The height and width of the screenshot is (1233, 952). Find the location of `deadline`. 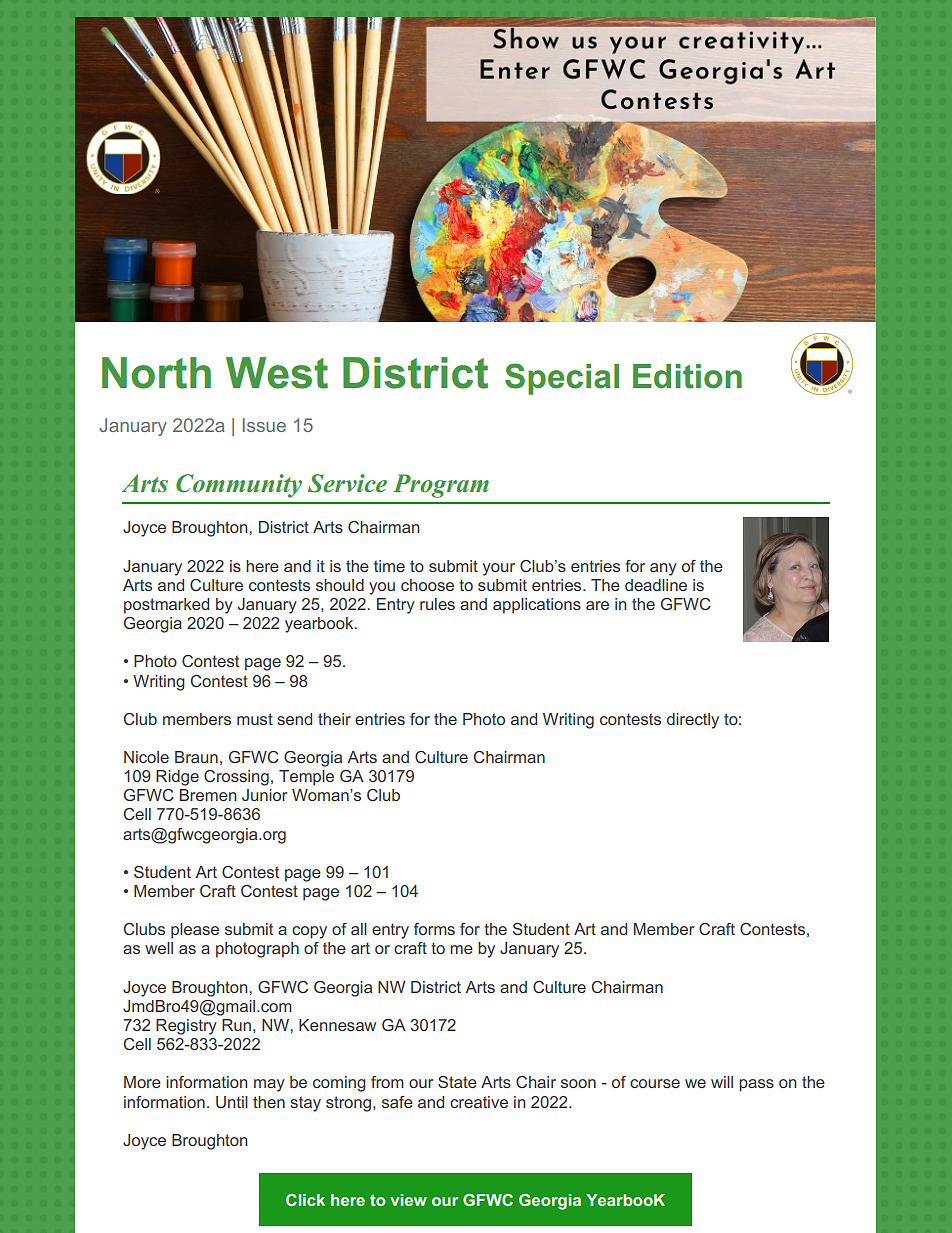

deadline is located at coordinates (656, 585).
